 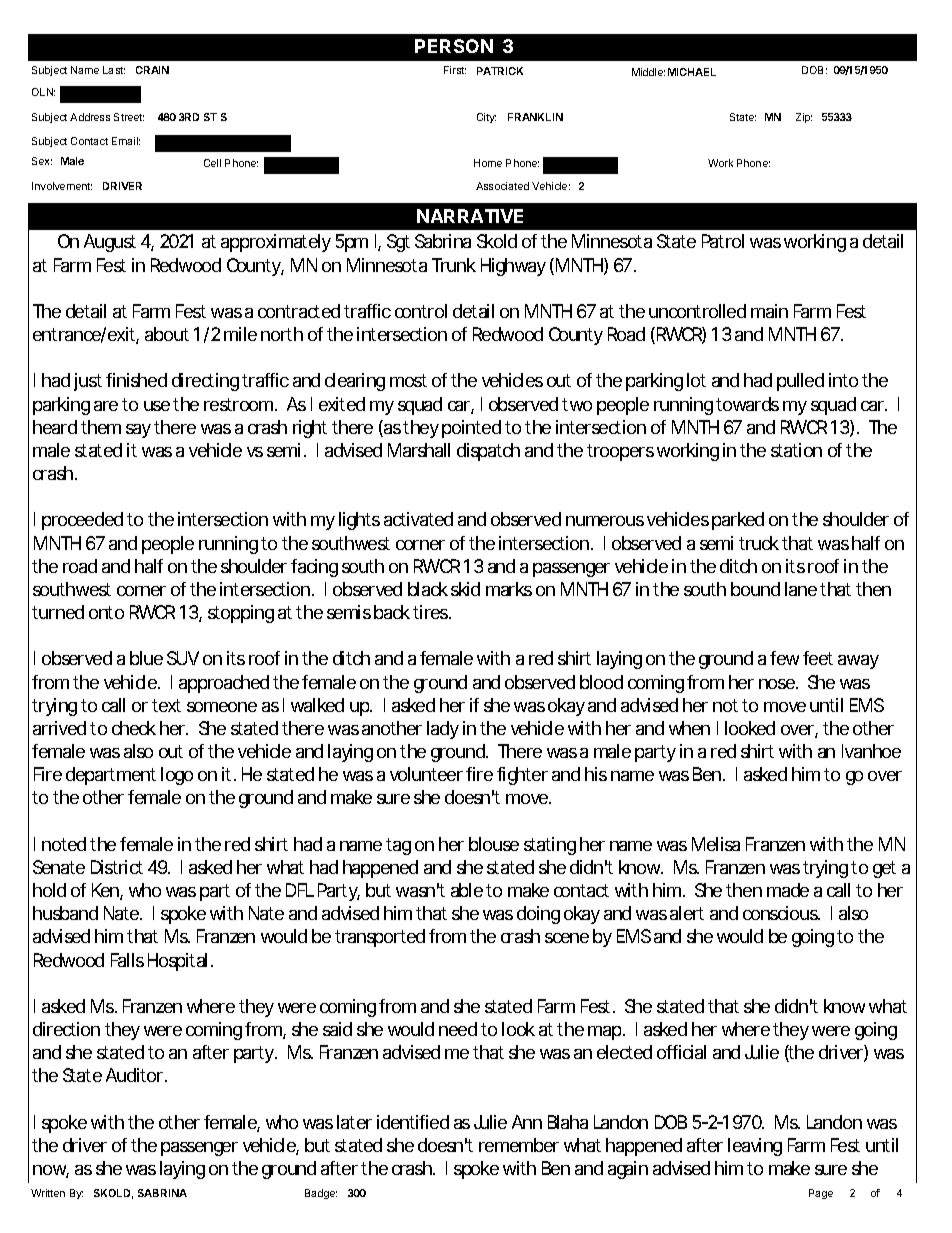 I want to click on made, so click(x=788, y=890).
